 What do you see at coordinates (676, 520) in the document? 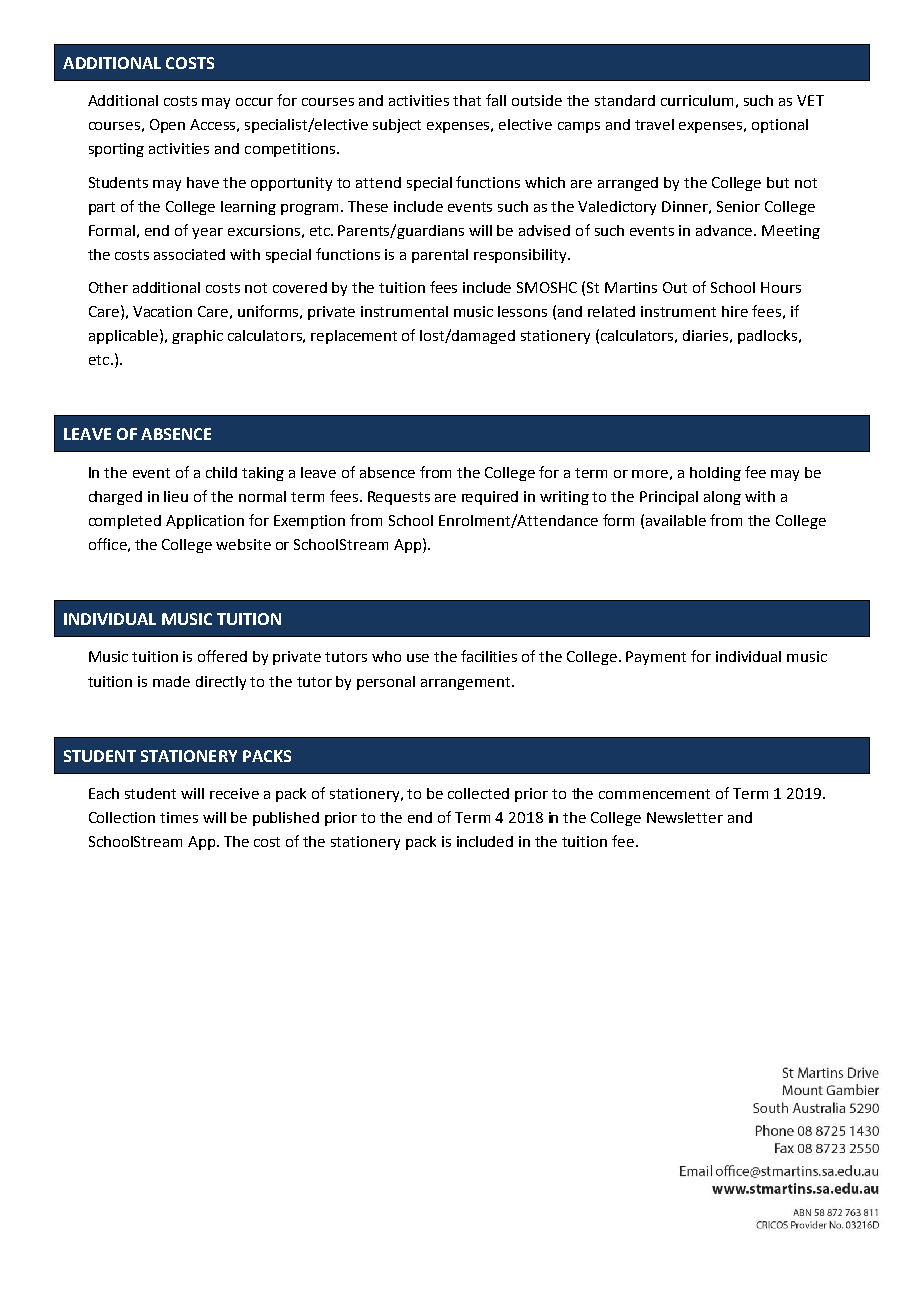
I see `available` at bounding box center [676, 520].
